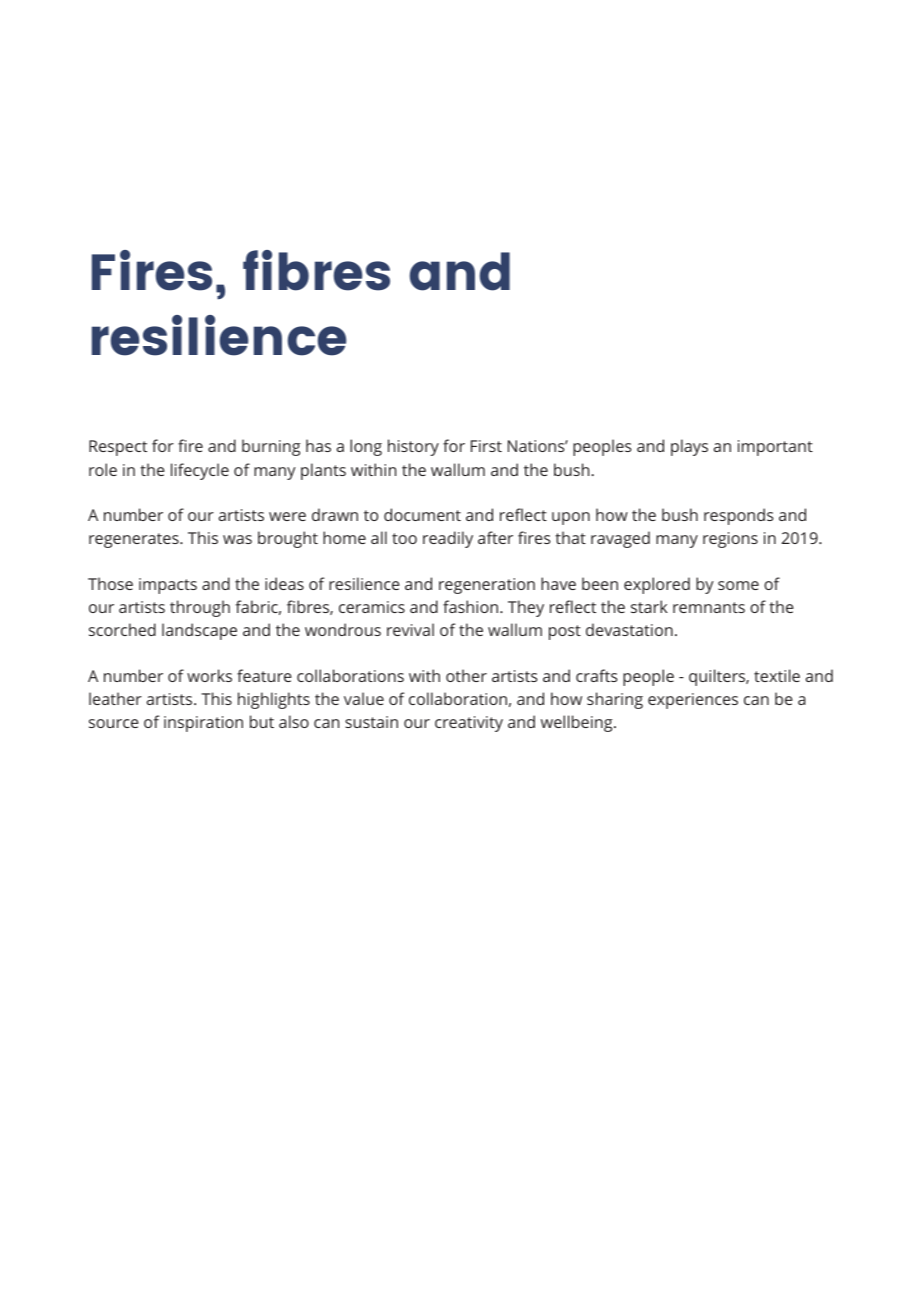 This screenshot has height=1308, width=924. Describe the element at coordinates (168, 586) in the screenshot. I see `impacts` at that location.
